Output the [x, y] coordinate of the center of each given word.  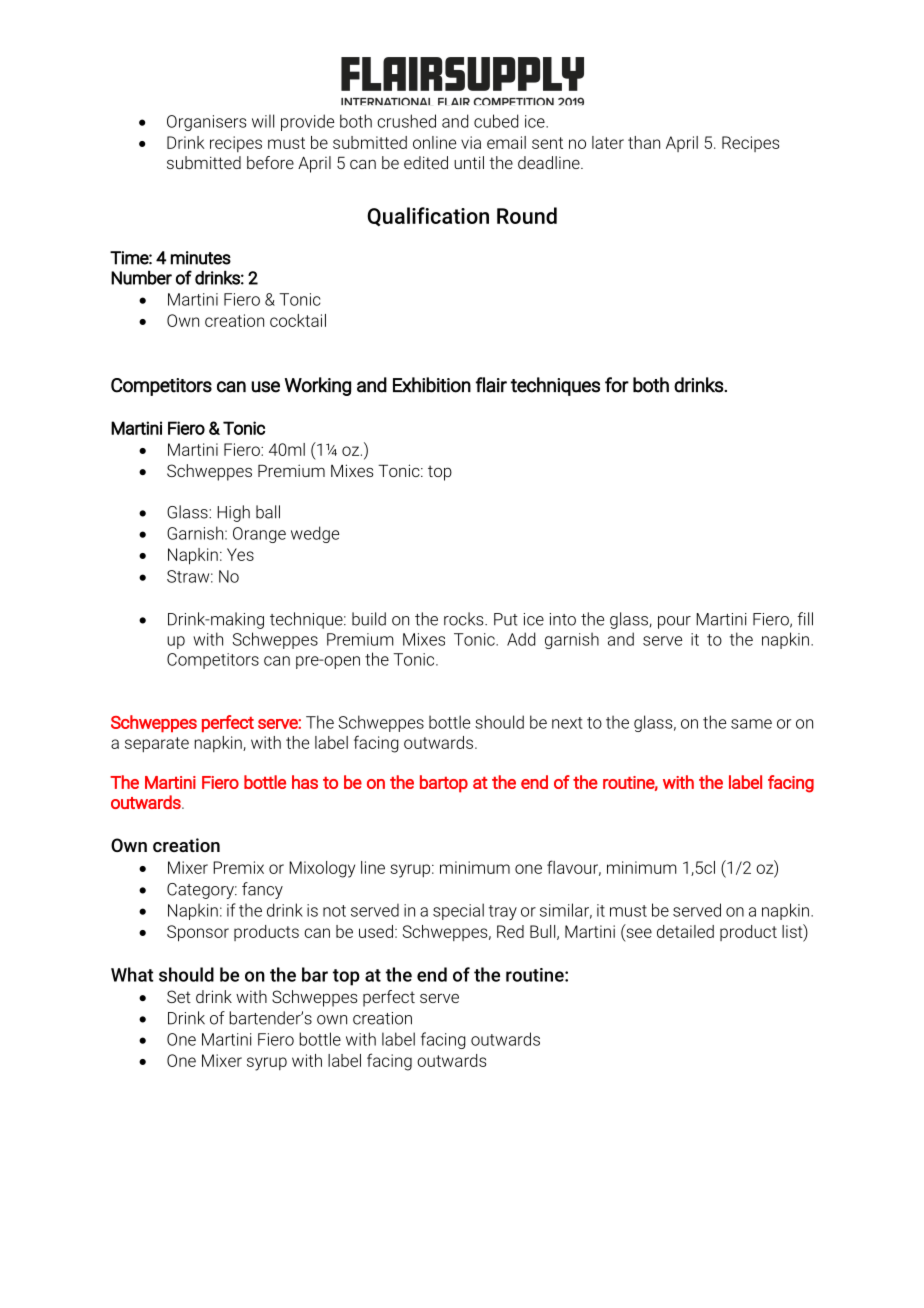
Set [179, 996]
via [471, 142]
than [644, 142]
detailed [685, 931]
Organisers [206, 123]
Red [510, 931]
